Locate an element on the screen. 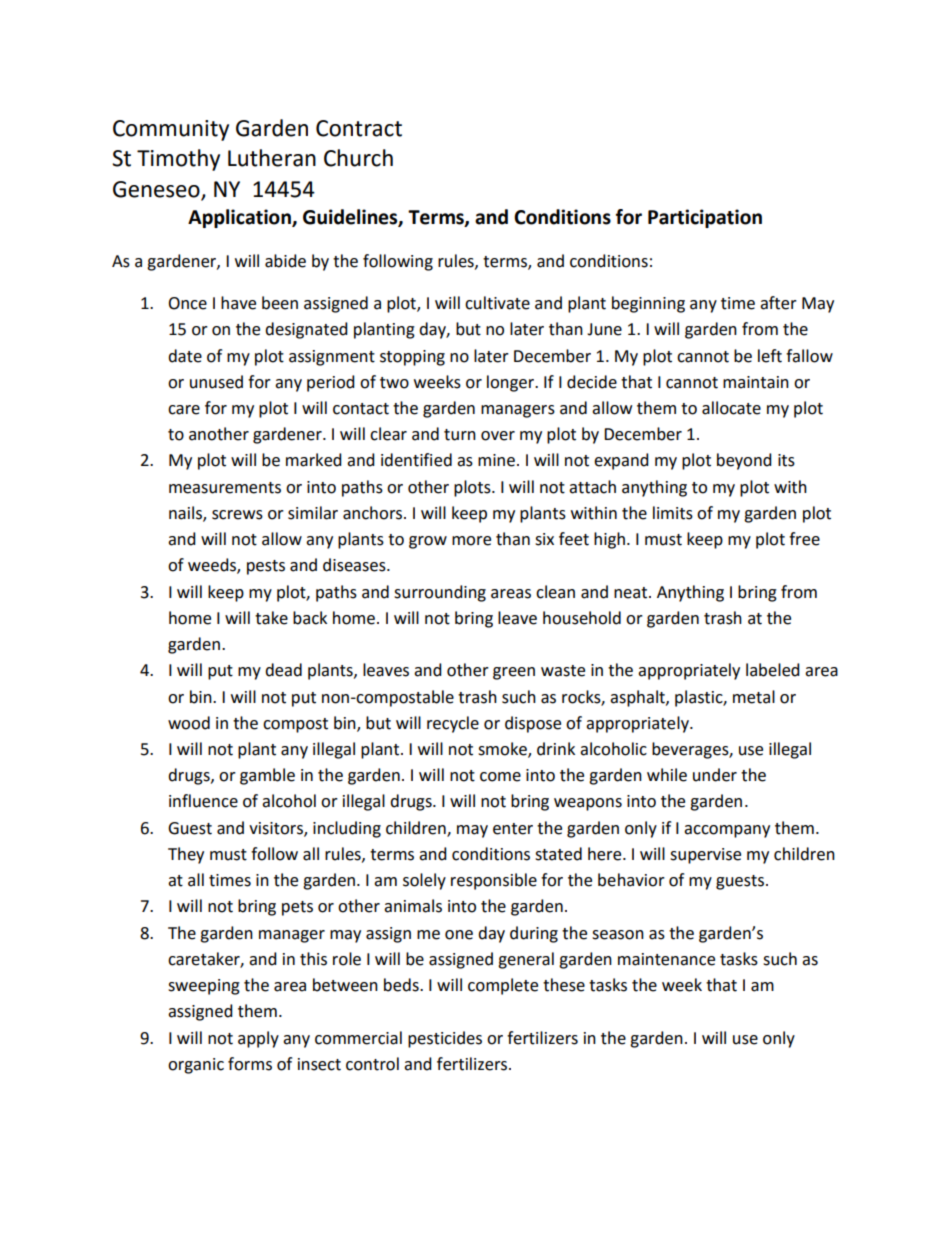 The height and width of the screenshot is (1233, 952). pesticides is located at coordinates (445, 1039).
